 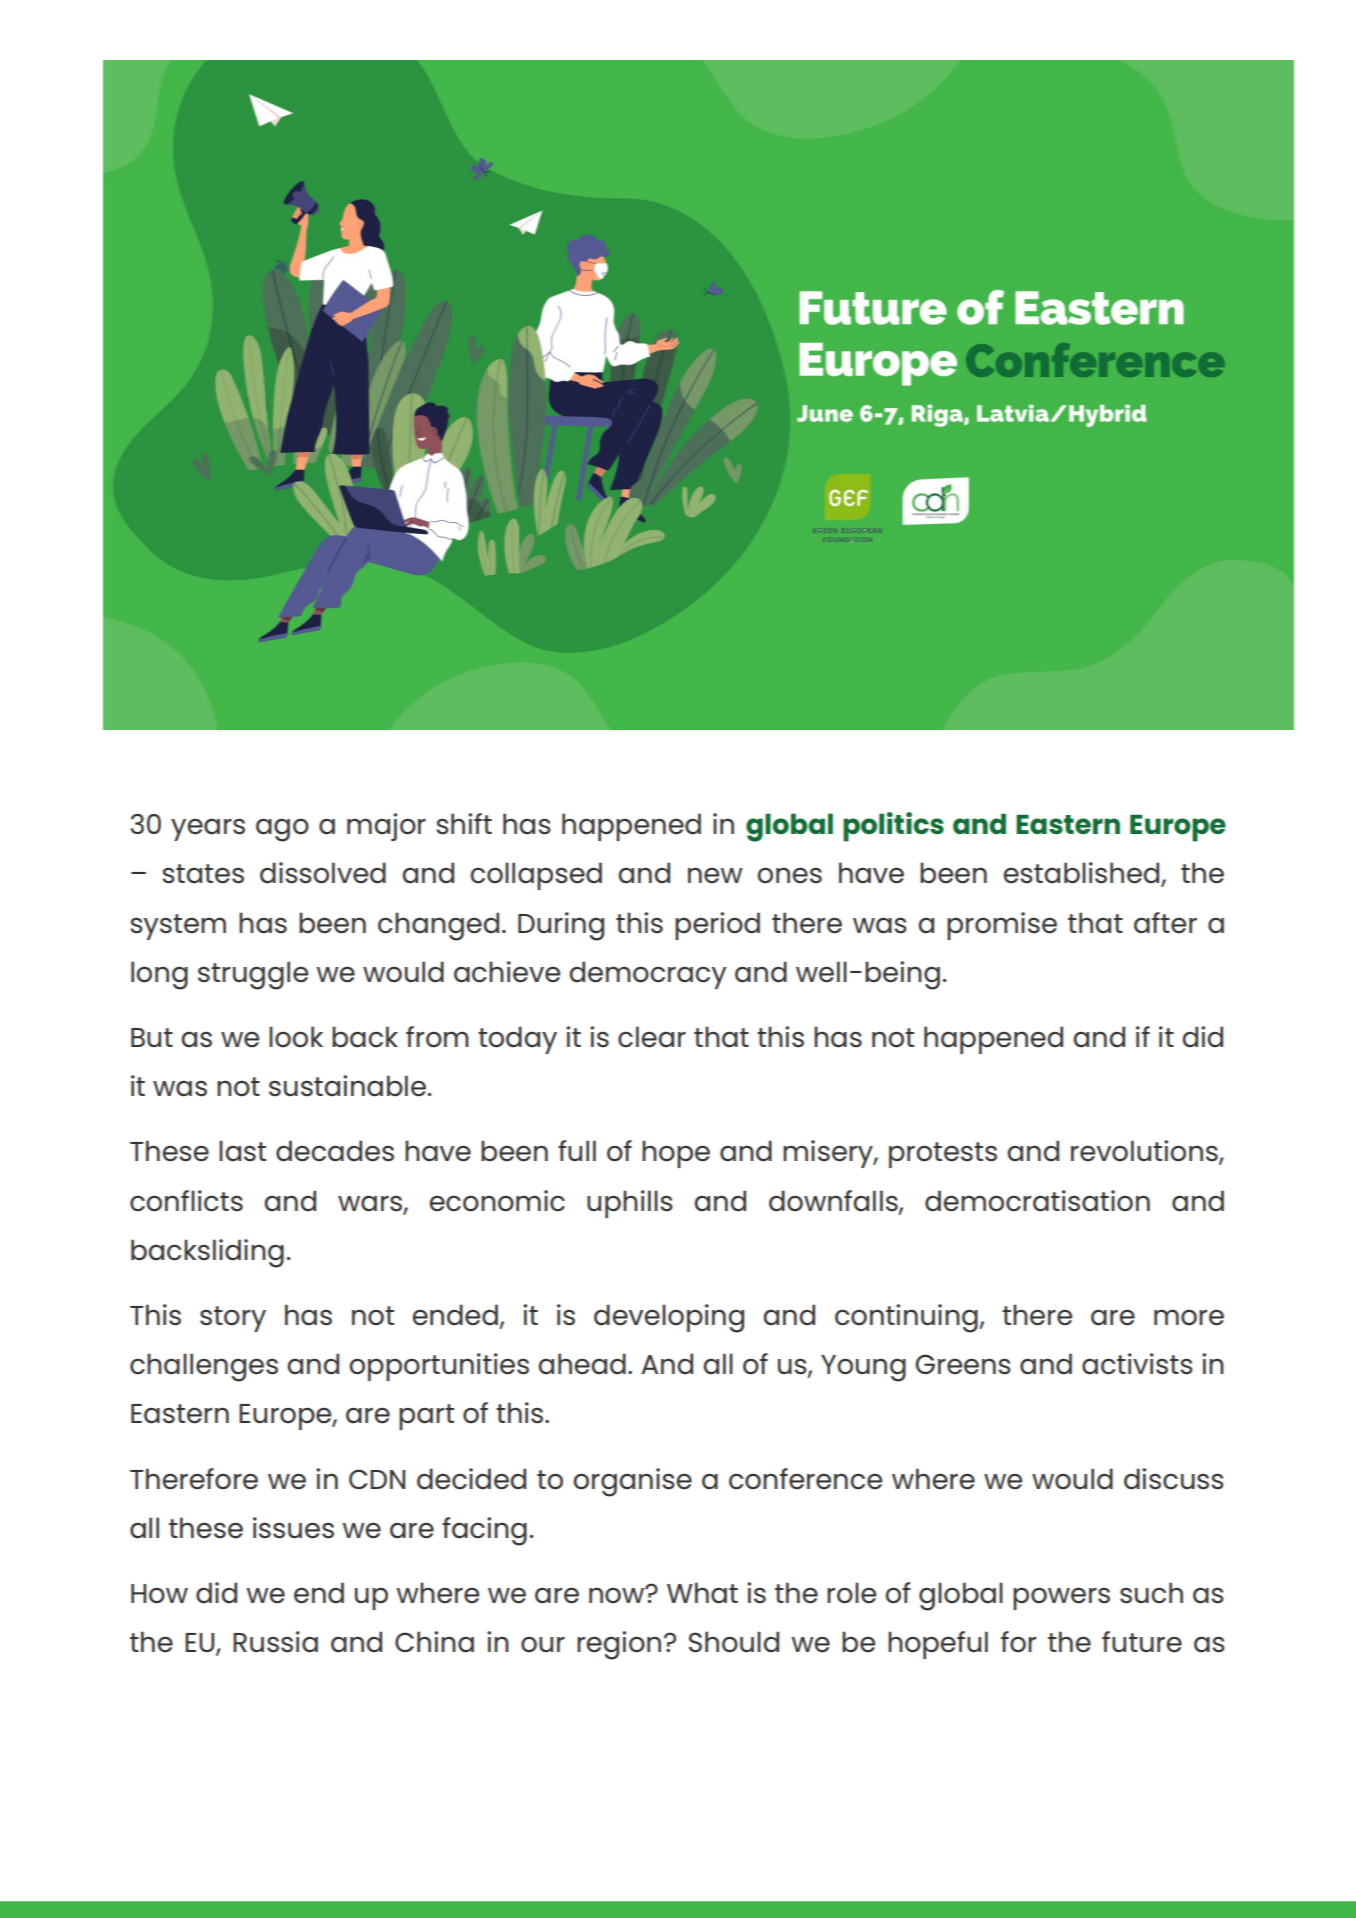 I want to click on downfalls, so click(x=834, y=1201).
